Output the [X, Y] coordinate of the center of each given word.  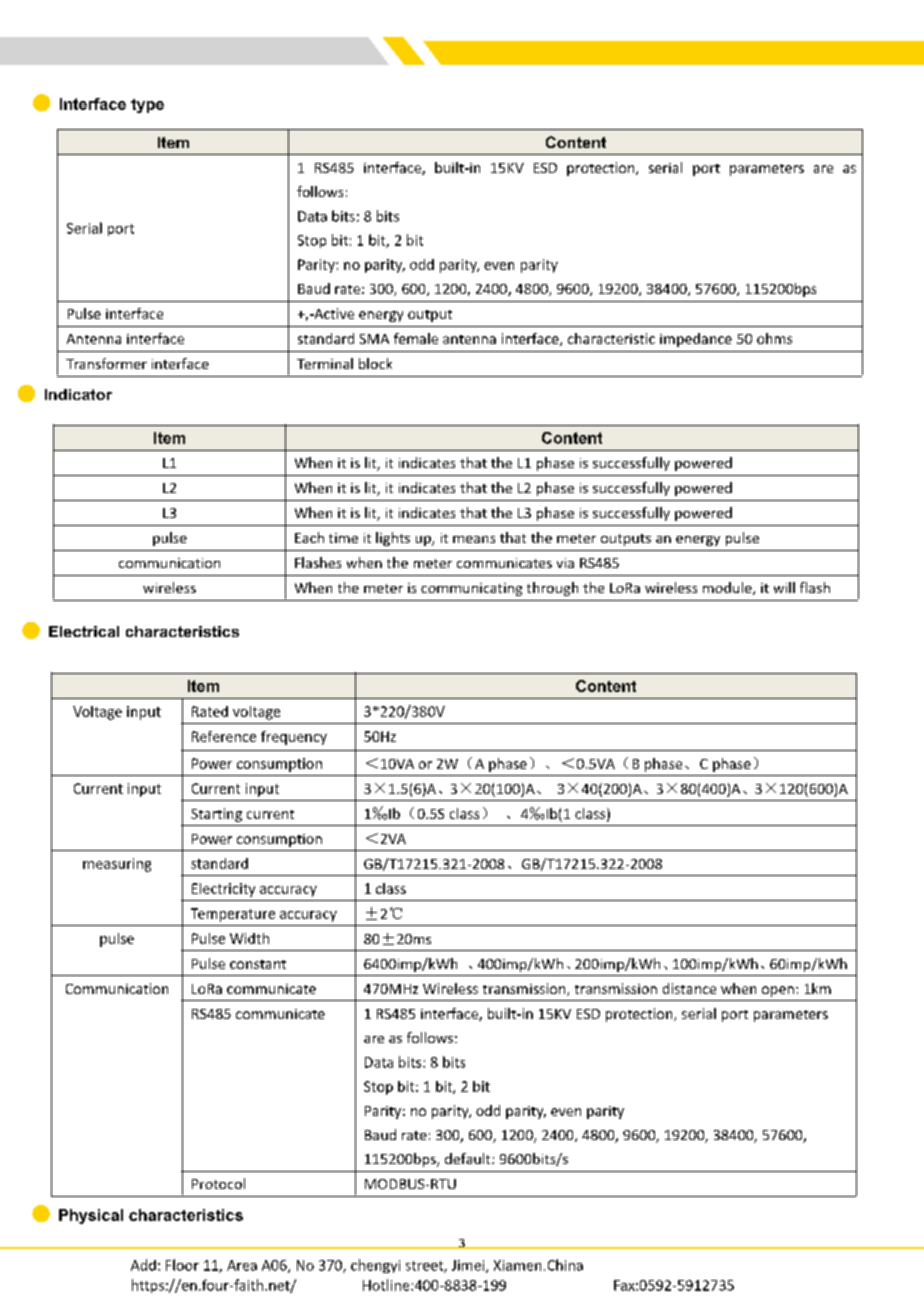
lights [393, 539]
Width [249, 938]
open [778, 991]
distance [689, 988]
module [728, 588]
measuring [117, 865]
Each [309, 537]
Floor [182, 1265]
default [469, 1158]
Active [333, 313]
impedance [696, 340]
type [147, 106]
